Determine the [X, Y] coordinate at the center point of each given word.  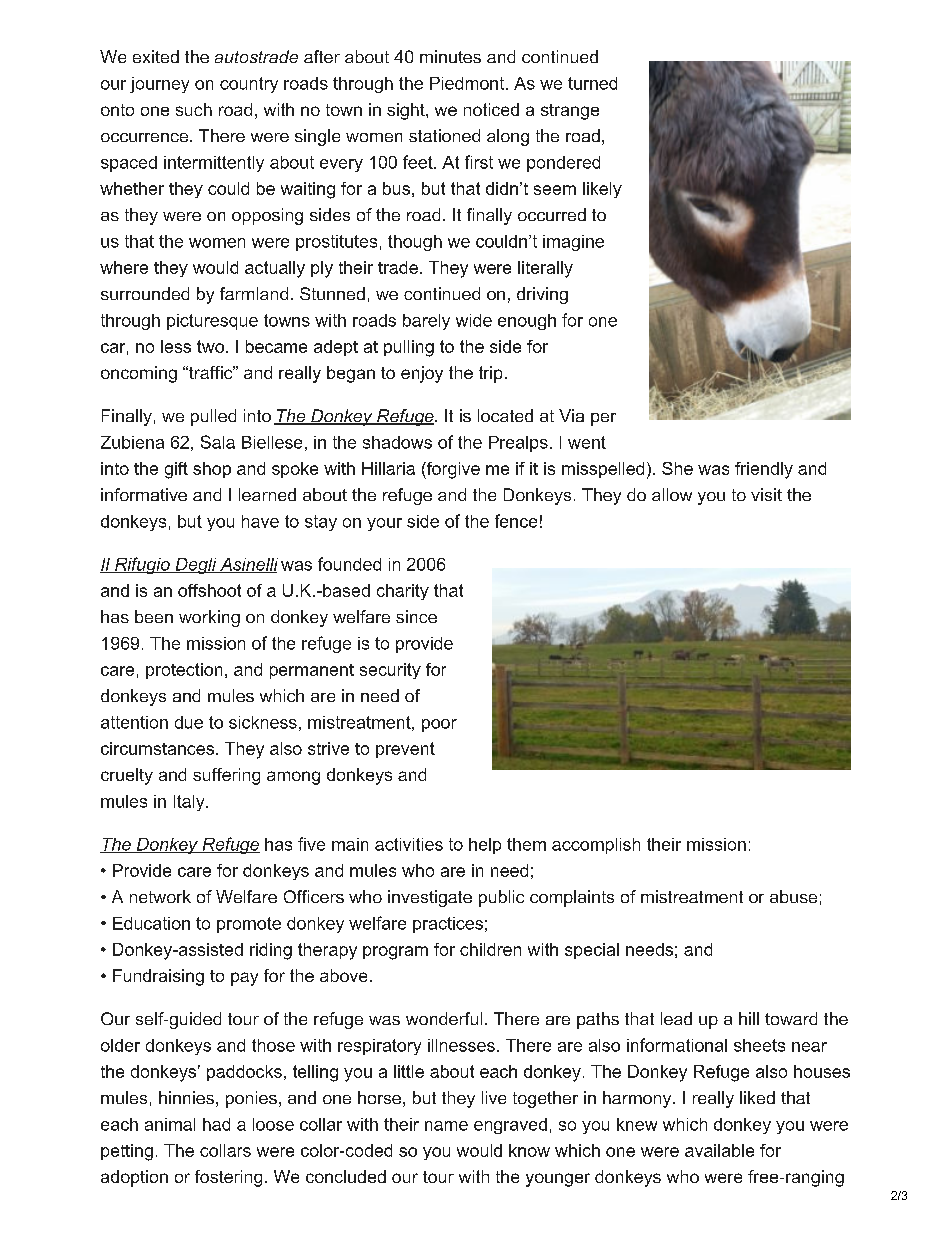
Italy [190, 803]
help [485, 846]
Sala [218, 442]
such [194, 109]
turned [592, 83]
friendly [764, 470]
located [505, 415]
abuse [793, 896]
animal [170, 1124]
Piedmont [468, 83]
